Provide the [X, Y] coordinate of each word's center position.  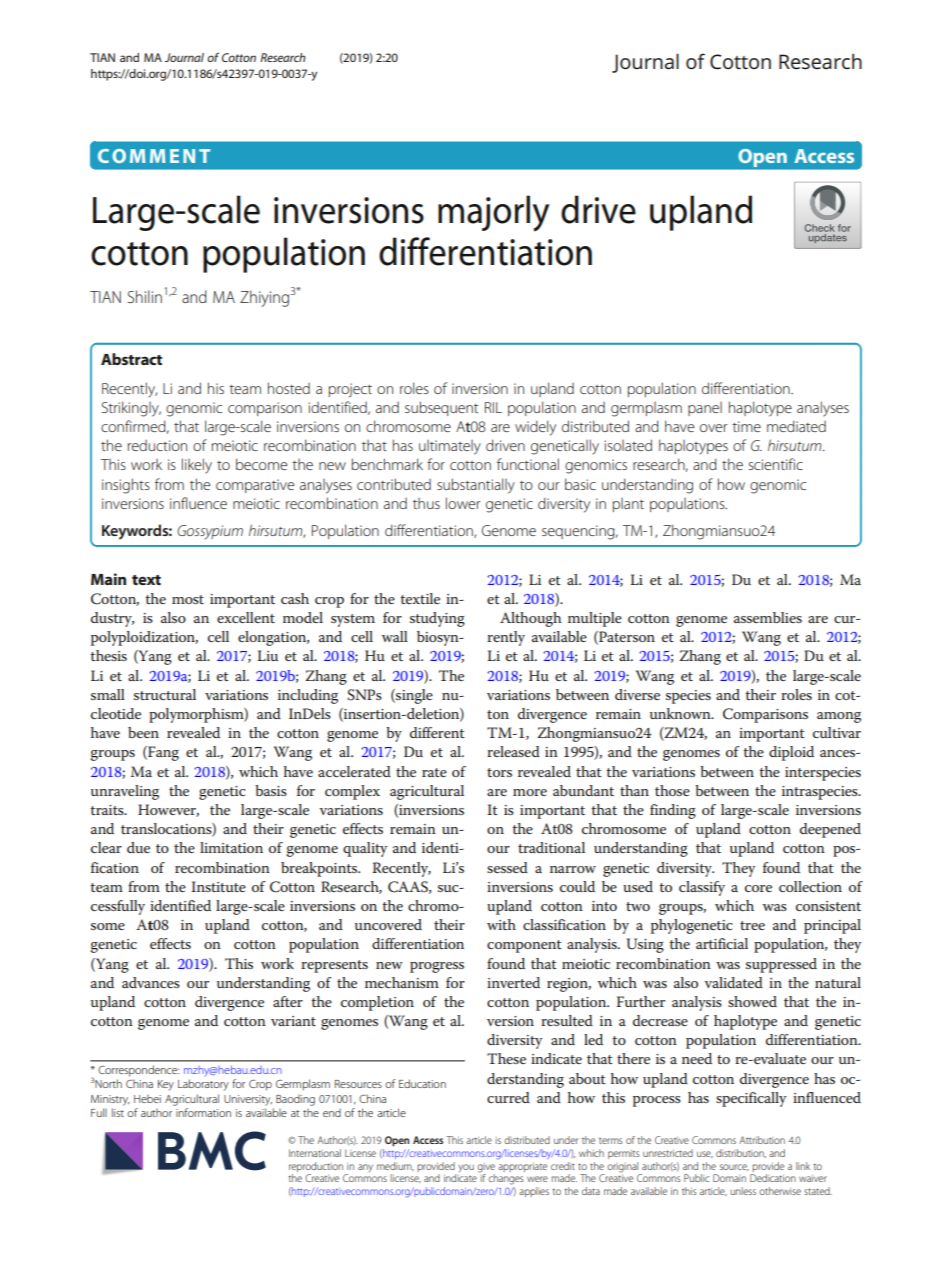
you [466, 1168]
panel [705, 409]
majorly [493, 213]
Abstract [131, 359]
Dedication [773, 1178]
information [203, 1112]
